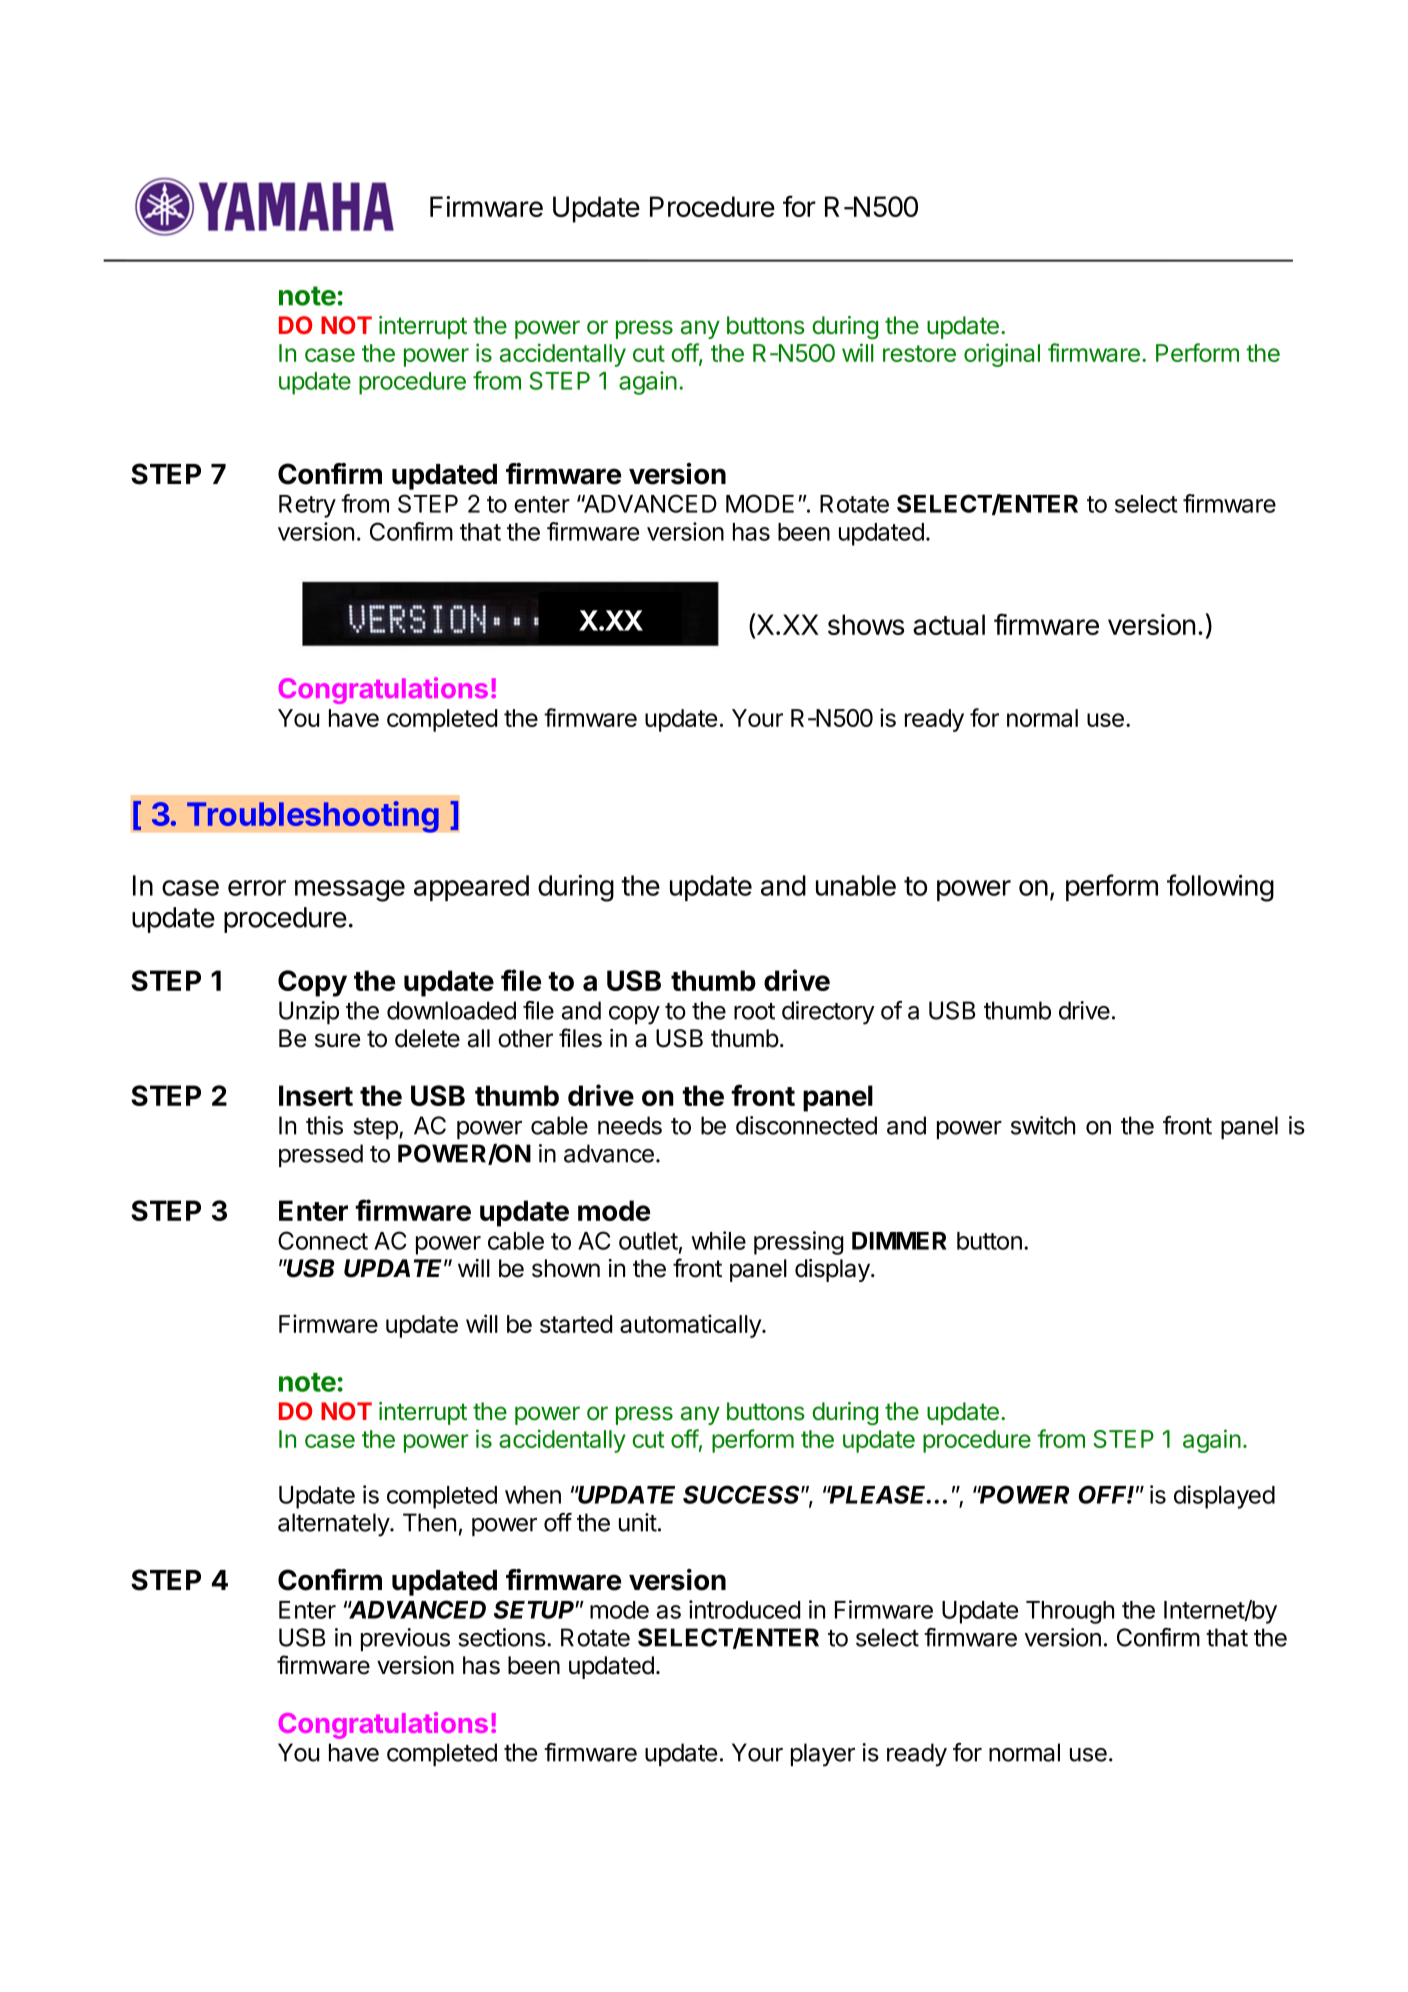 The height and width of the screenshot is (1992, 1408). I want to click on previous, so click(405, 1639).
